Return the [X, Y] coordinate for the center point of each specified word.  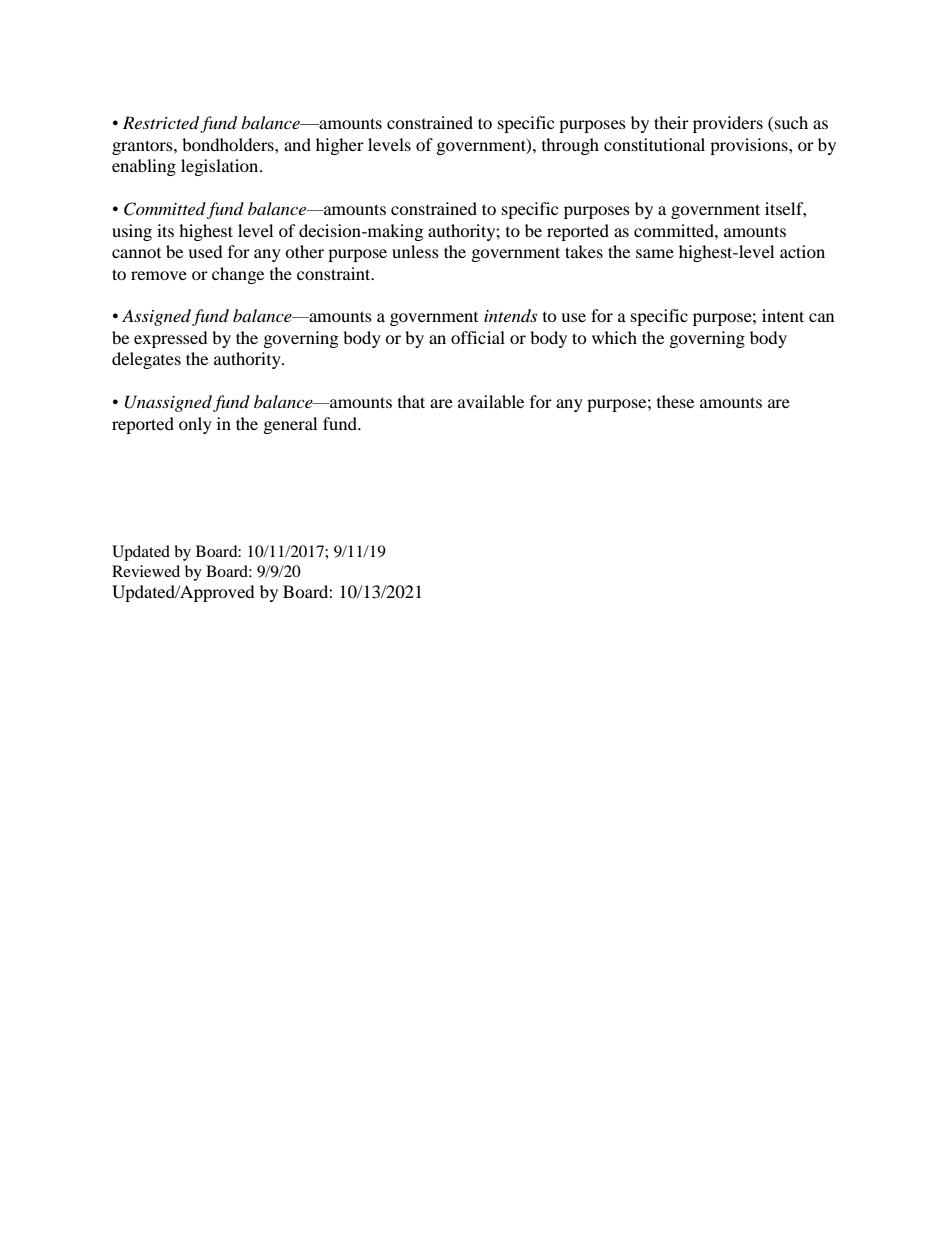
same [655, 253]
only [195, 425]
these [675, 401]
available [491, 401]
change [238, 275]
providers [728, 124]
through [570, 146]
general [290, 425]
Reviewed [146, 571]
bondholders [229, 144]
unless [415, 251]
